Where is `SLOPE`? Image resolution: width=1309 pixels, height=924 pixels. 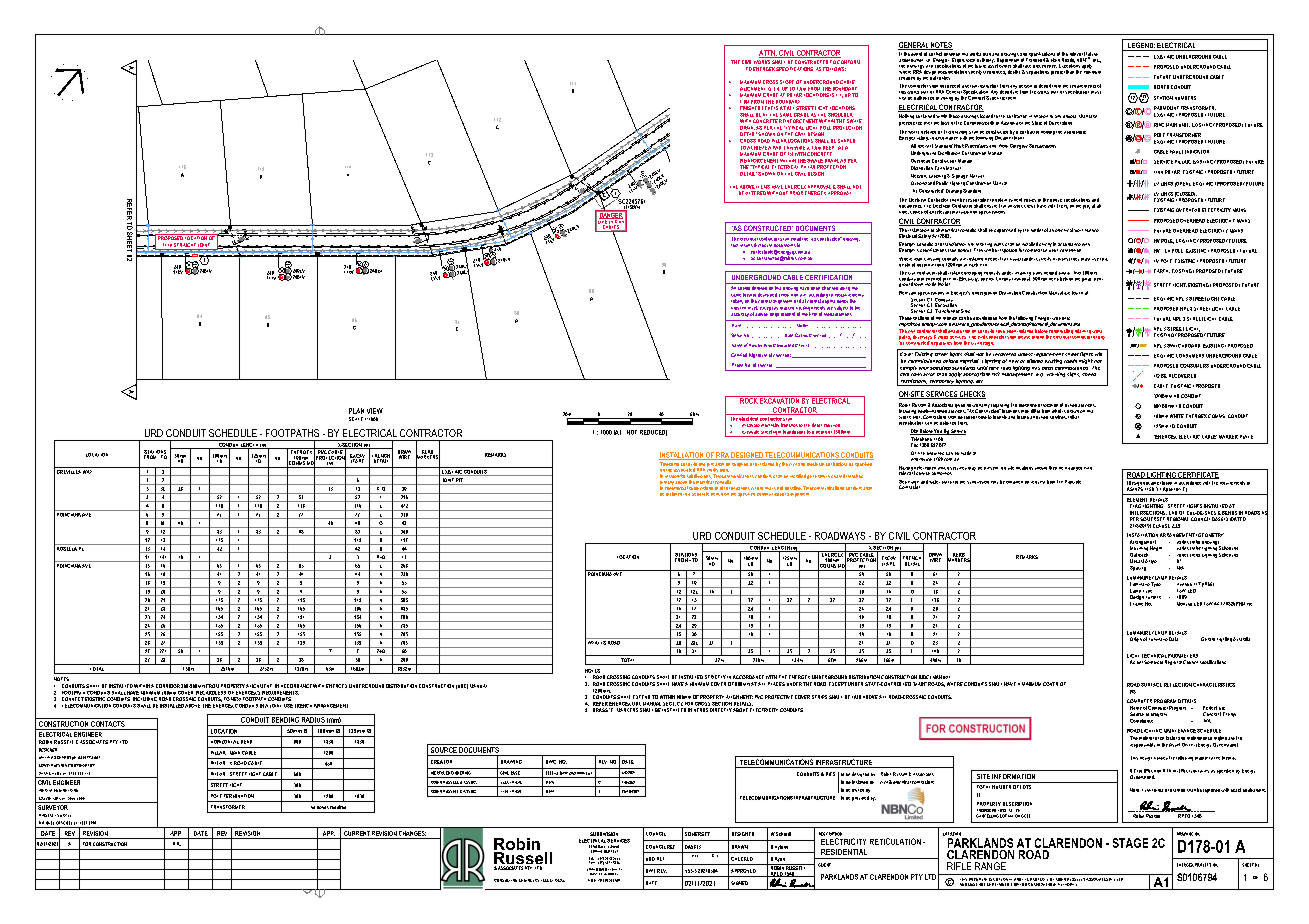 SLOPE is located at coordinates (787, 82).
